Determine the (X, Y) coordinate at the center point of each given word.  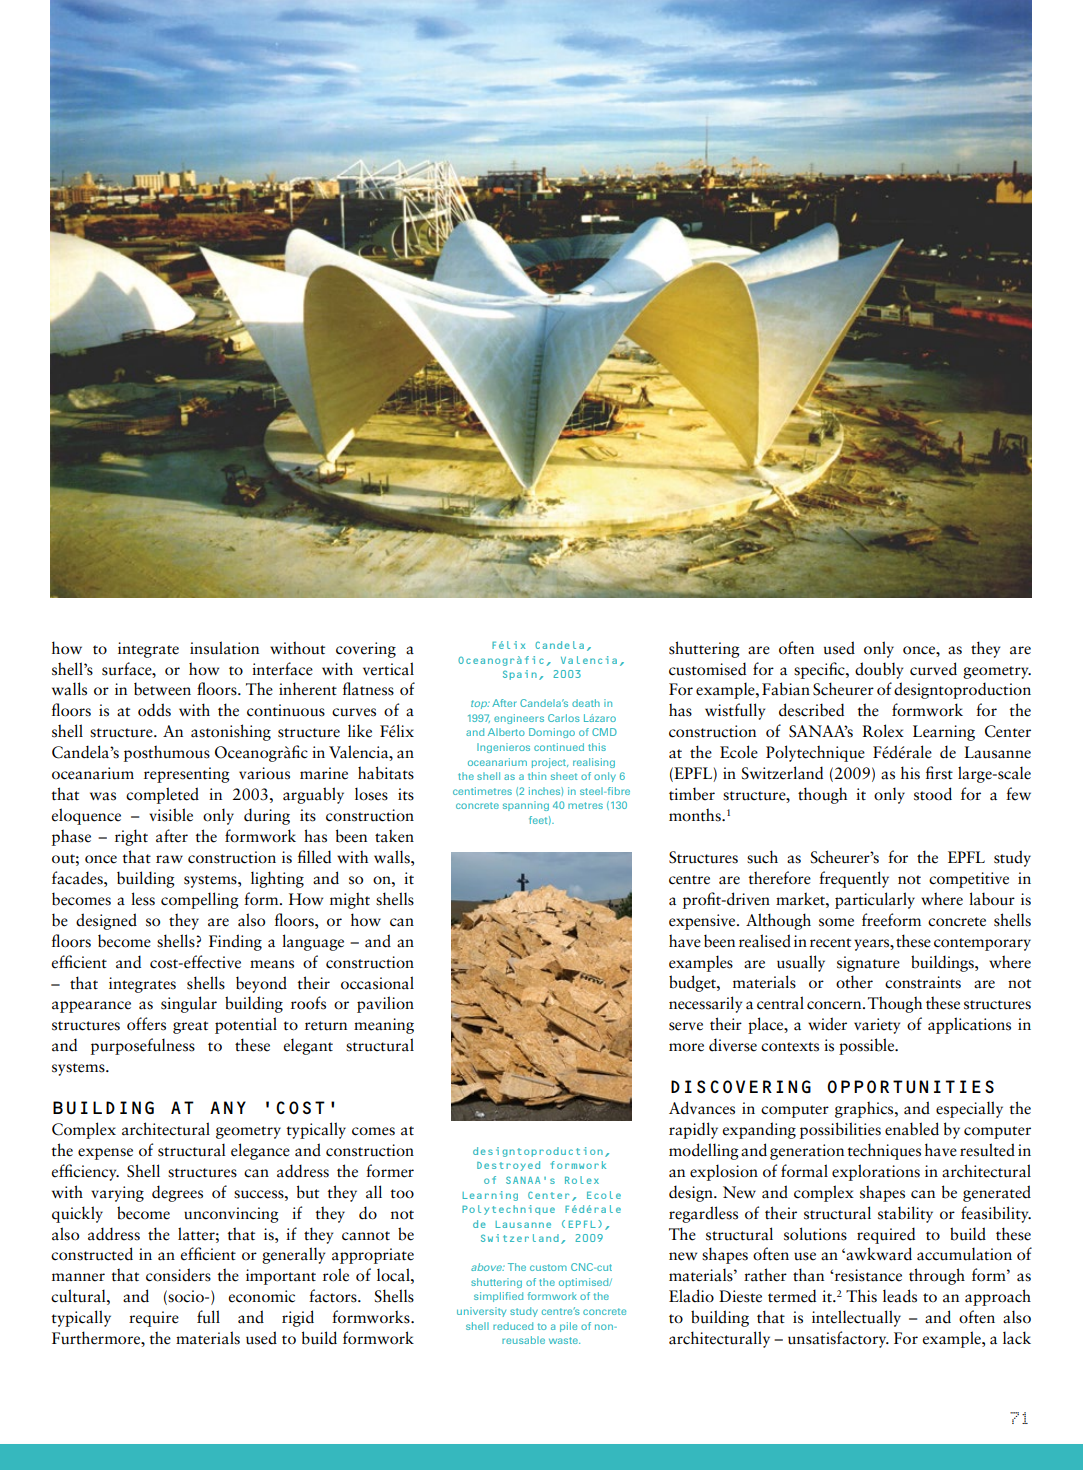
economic (261, 1296)
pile (568, 1327)
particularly (875, 900)
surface (128, 669)
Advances (702, 1108)
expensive (703, 922)
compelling (200, 900)
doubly (879, 670)
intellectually (856, 1318)
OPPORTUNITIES (910, 1086)
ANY (228, 1107)
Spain (520, 675)
